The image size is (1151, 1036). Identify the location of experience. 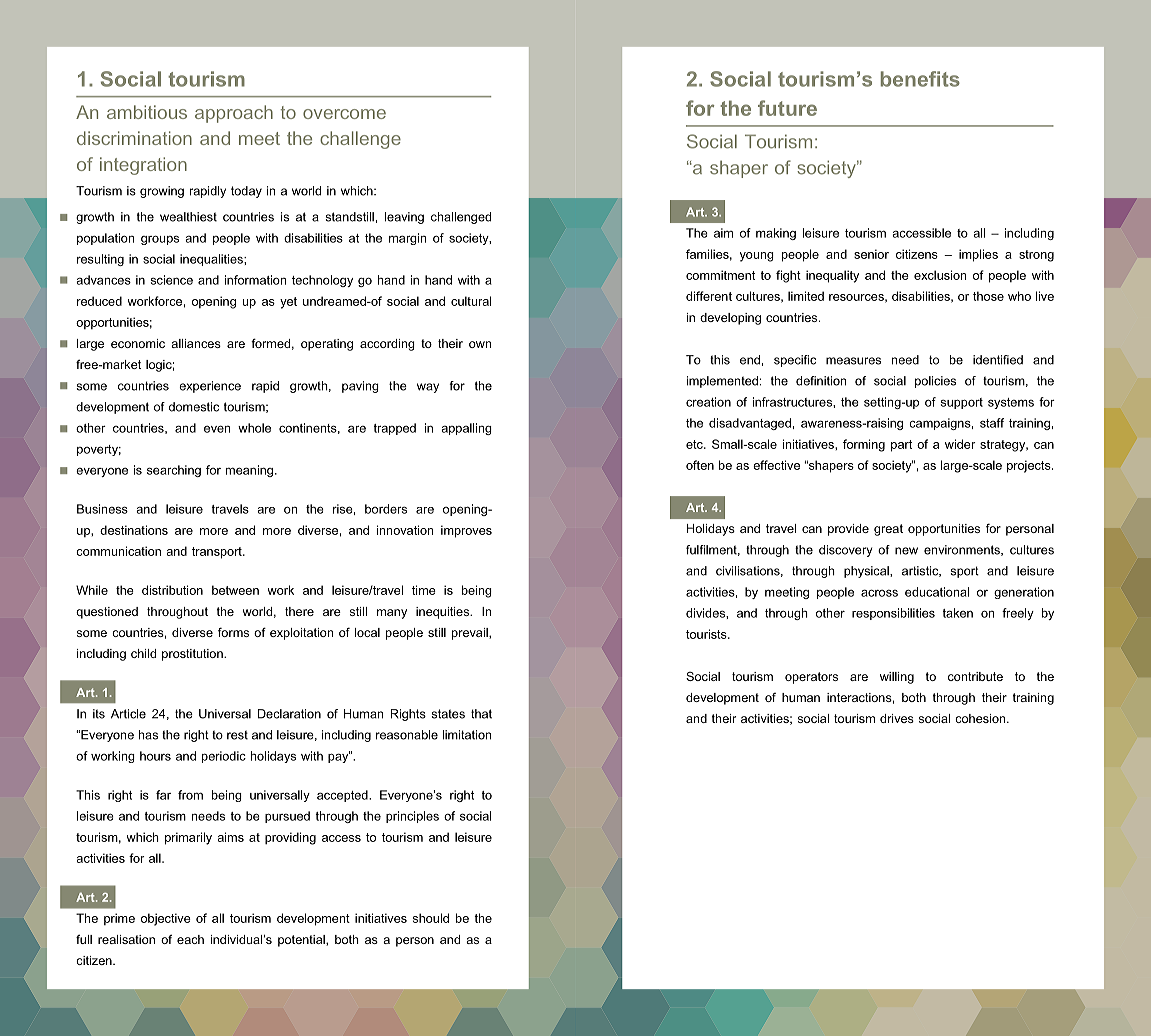
(210, 387).
